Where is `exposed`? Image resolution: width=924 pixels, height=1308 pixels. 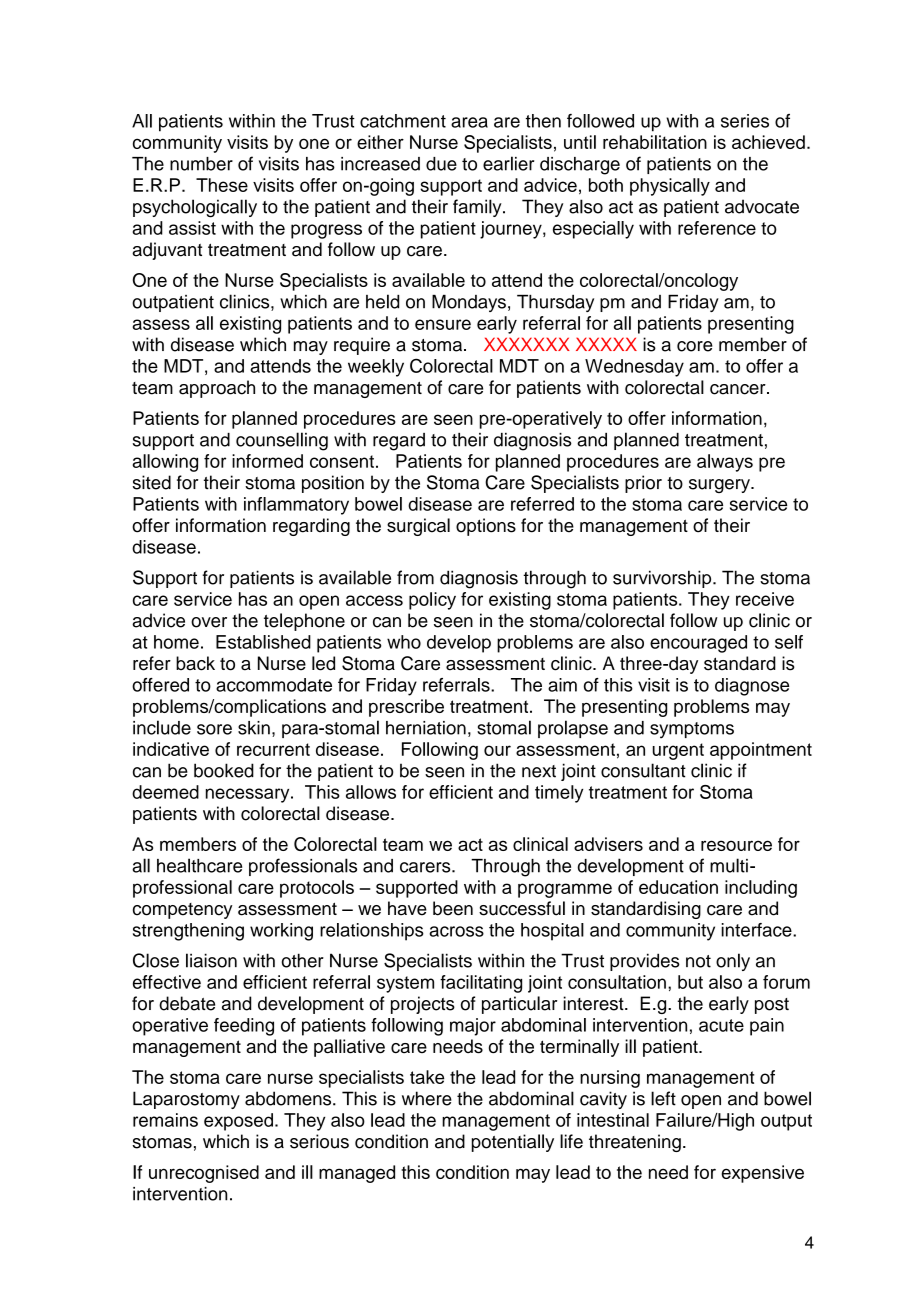
exposed is located at coordinates (238, 1122).
